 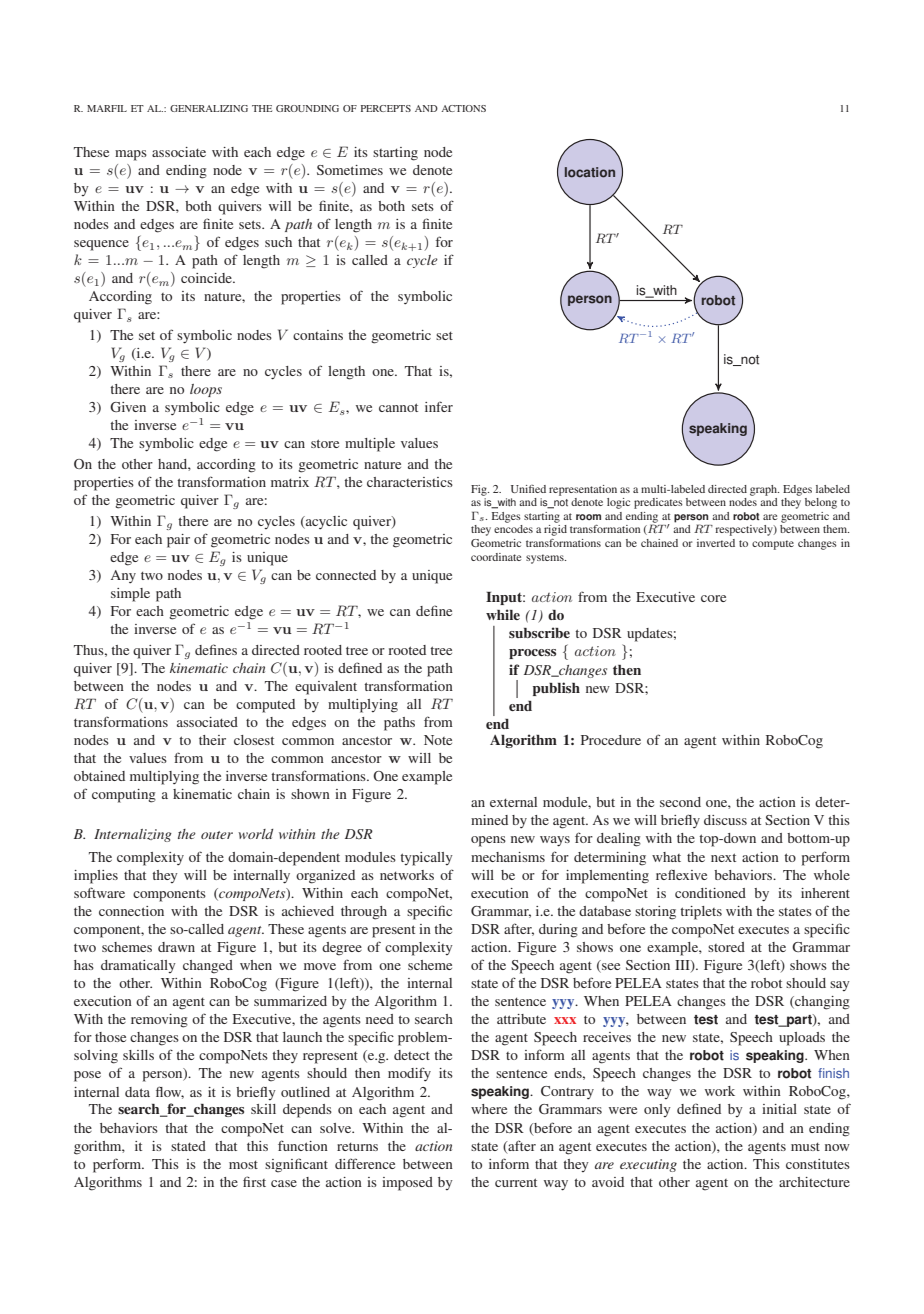 I want to click on outer, so click(x=217, y=835).
